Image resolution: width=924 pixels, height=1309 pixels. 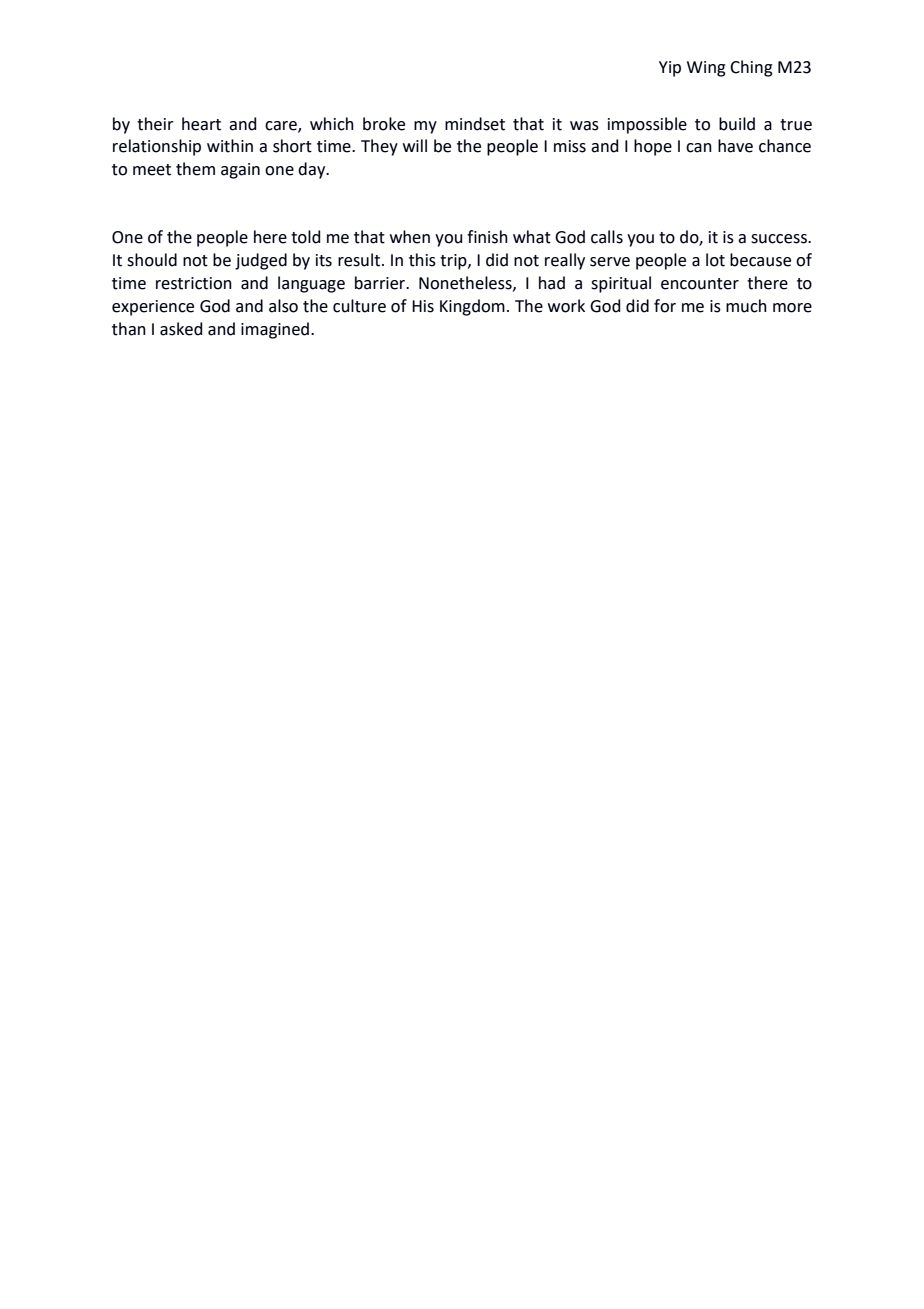 What do you see at coordinates (699, 148) in the page?
I see `can` at bounding box center [699, 148].
